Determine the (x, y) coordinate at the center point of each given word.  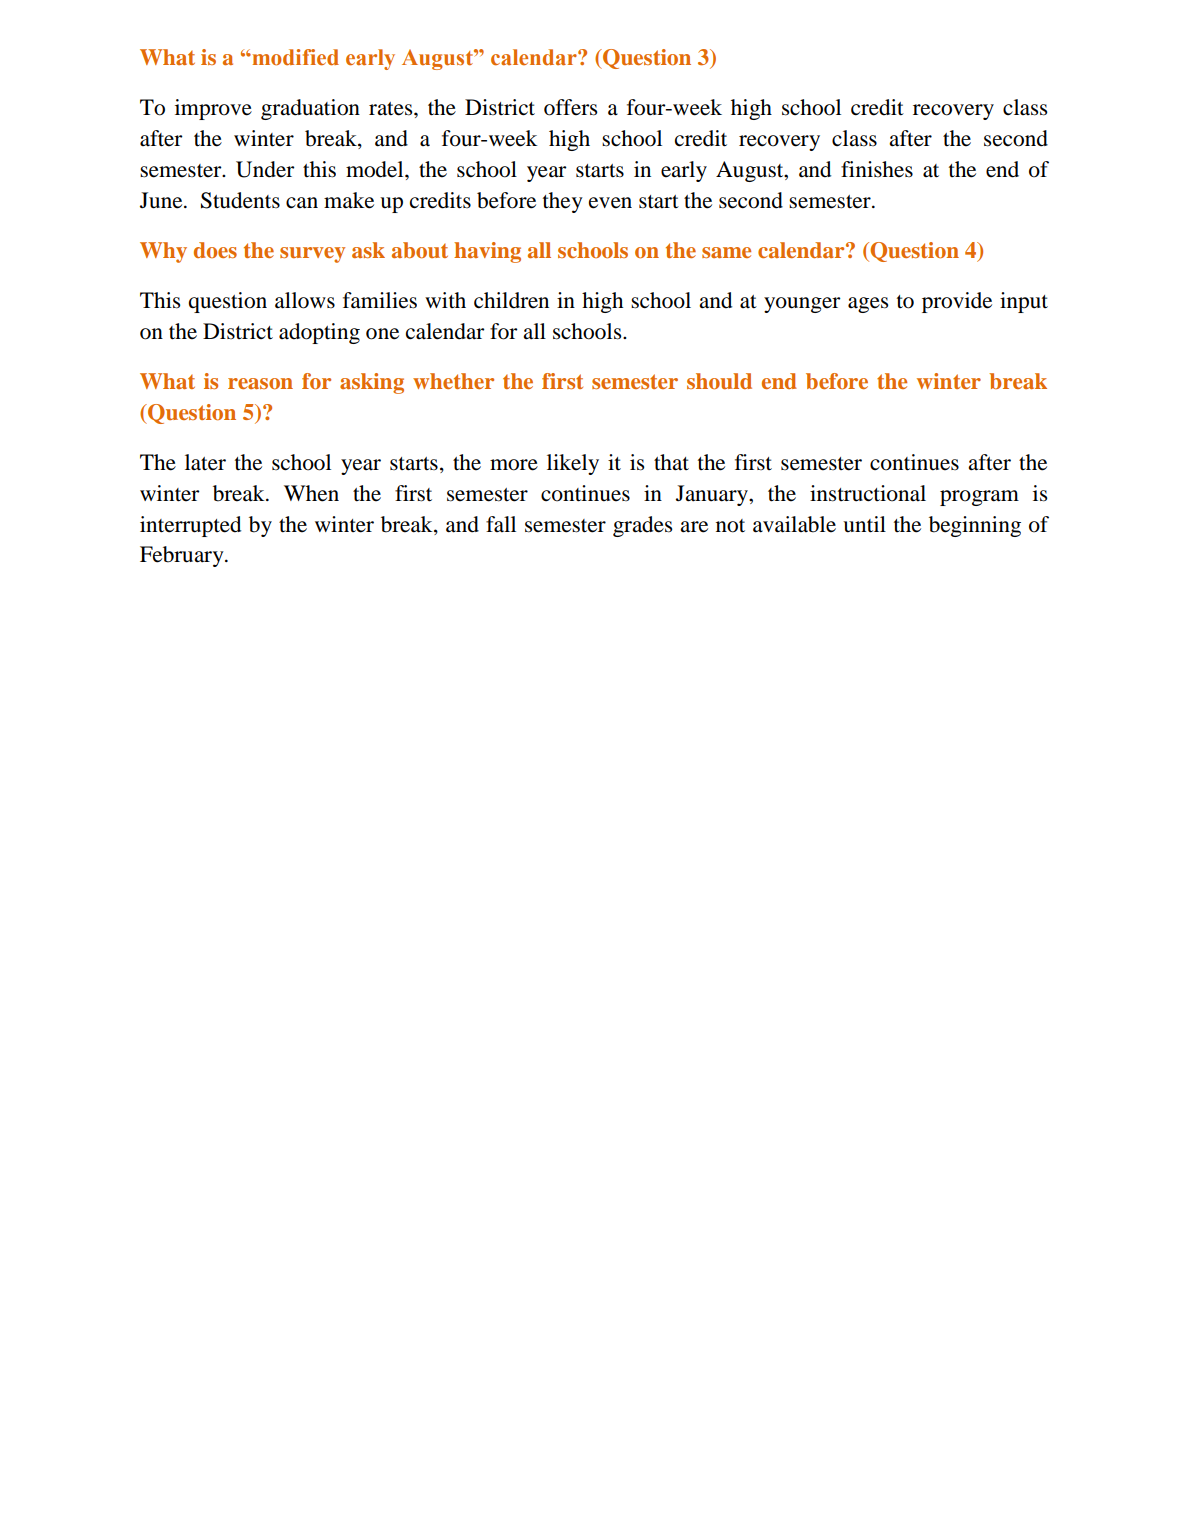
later (205, 462)
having (487, 252)
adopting (319, 333)
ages (868, 305)
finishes (877, 169)
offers (570, 107)
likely (573, 464)
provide (957, 302)
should (719, 381)
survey (312, 255)
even (610, 203)
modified (294, 57)
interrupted (190, 526)
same (726, 252)
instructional (868, 493)
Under (265, 169)
